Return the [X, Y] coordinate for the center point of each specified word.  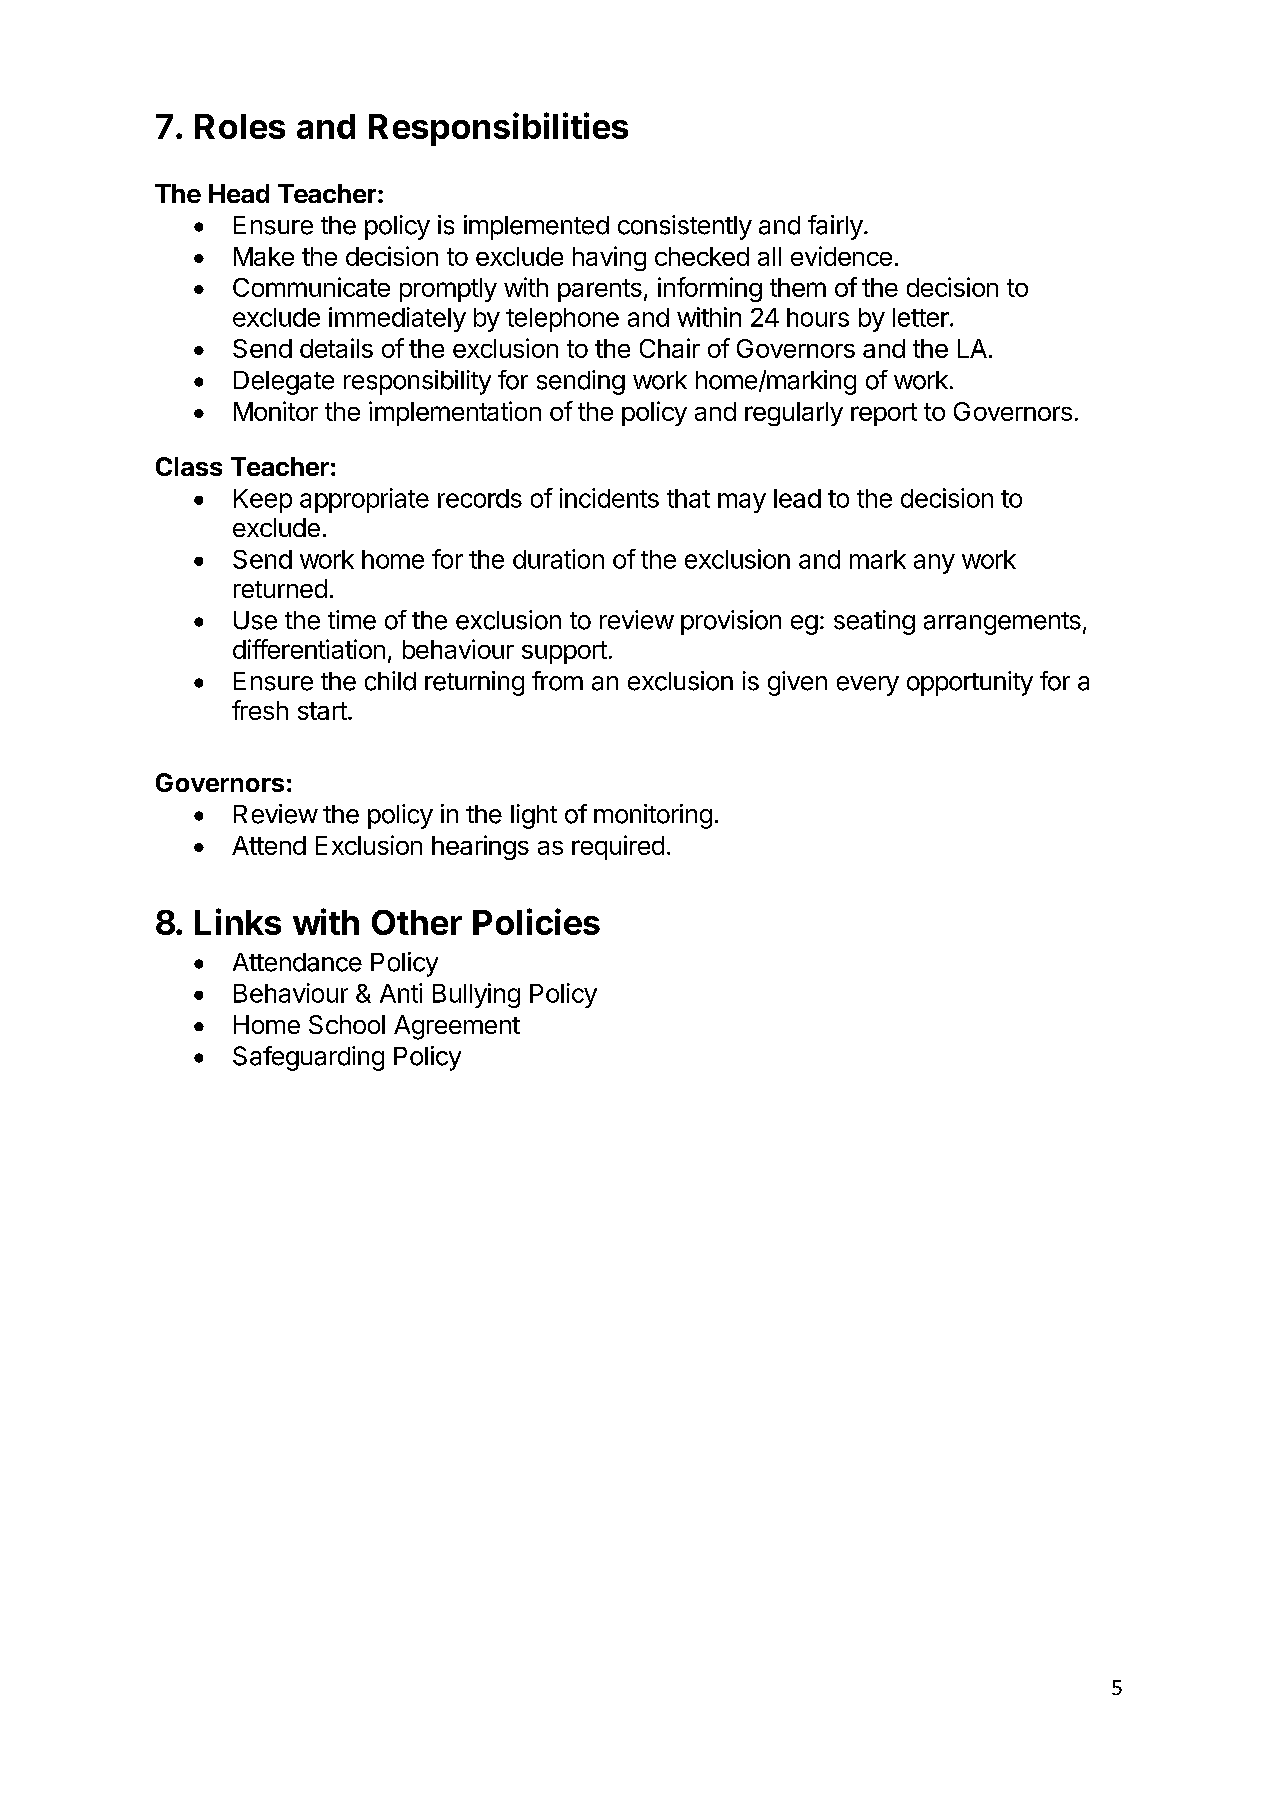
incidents [609, 498]
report [884, 414]
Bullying [476, 995]
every [868, 686]
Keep [263, 501]
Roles [240, 126]
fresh [260, 710]
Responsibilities [498, 129]
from [557, 681]
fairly [835, 227]
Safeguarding [308, 1058]
